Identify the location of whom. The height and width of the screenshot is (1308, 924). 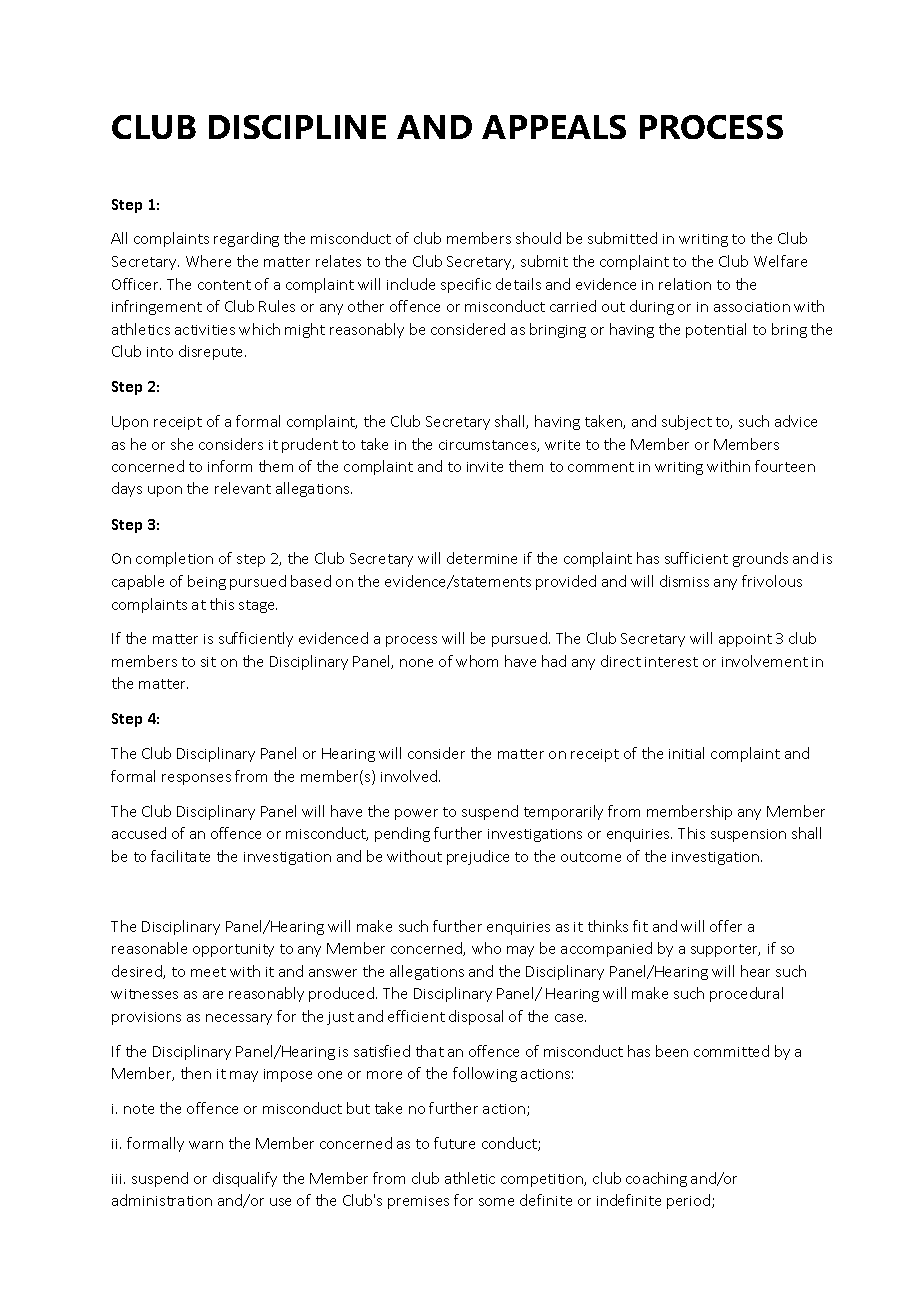
(477, 661).
